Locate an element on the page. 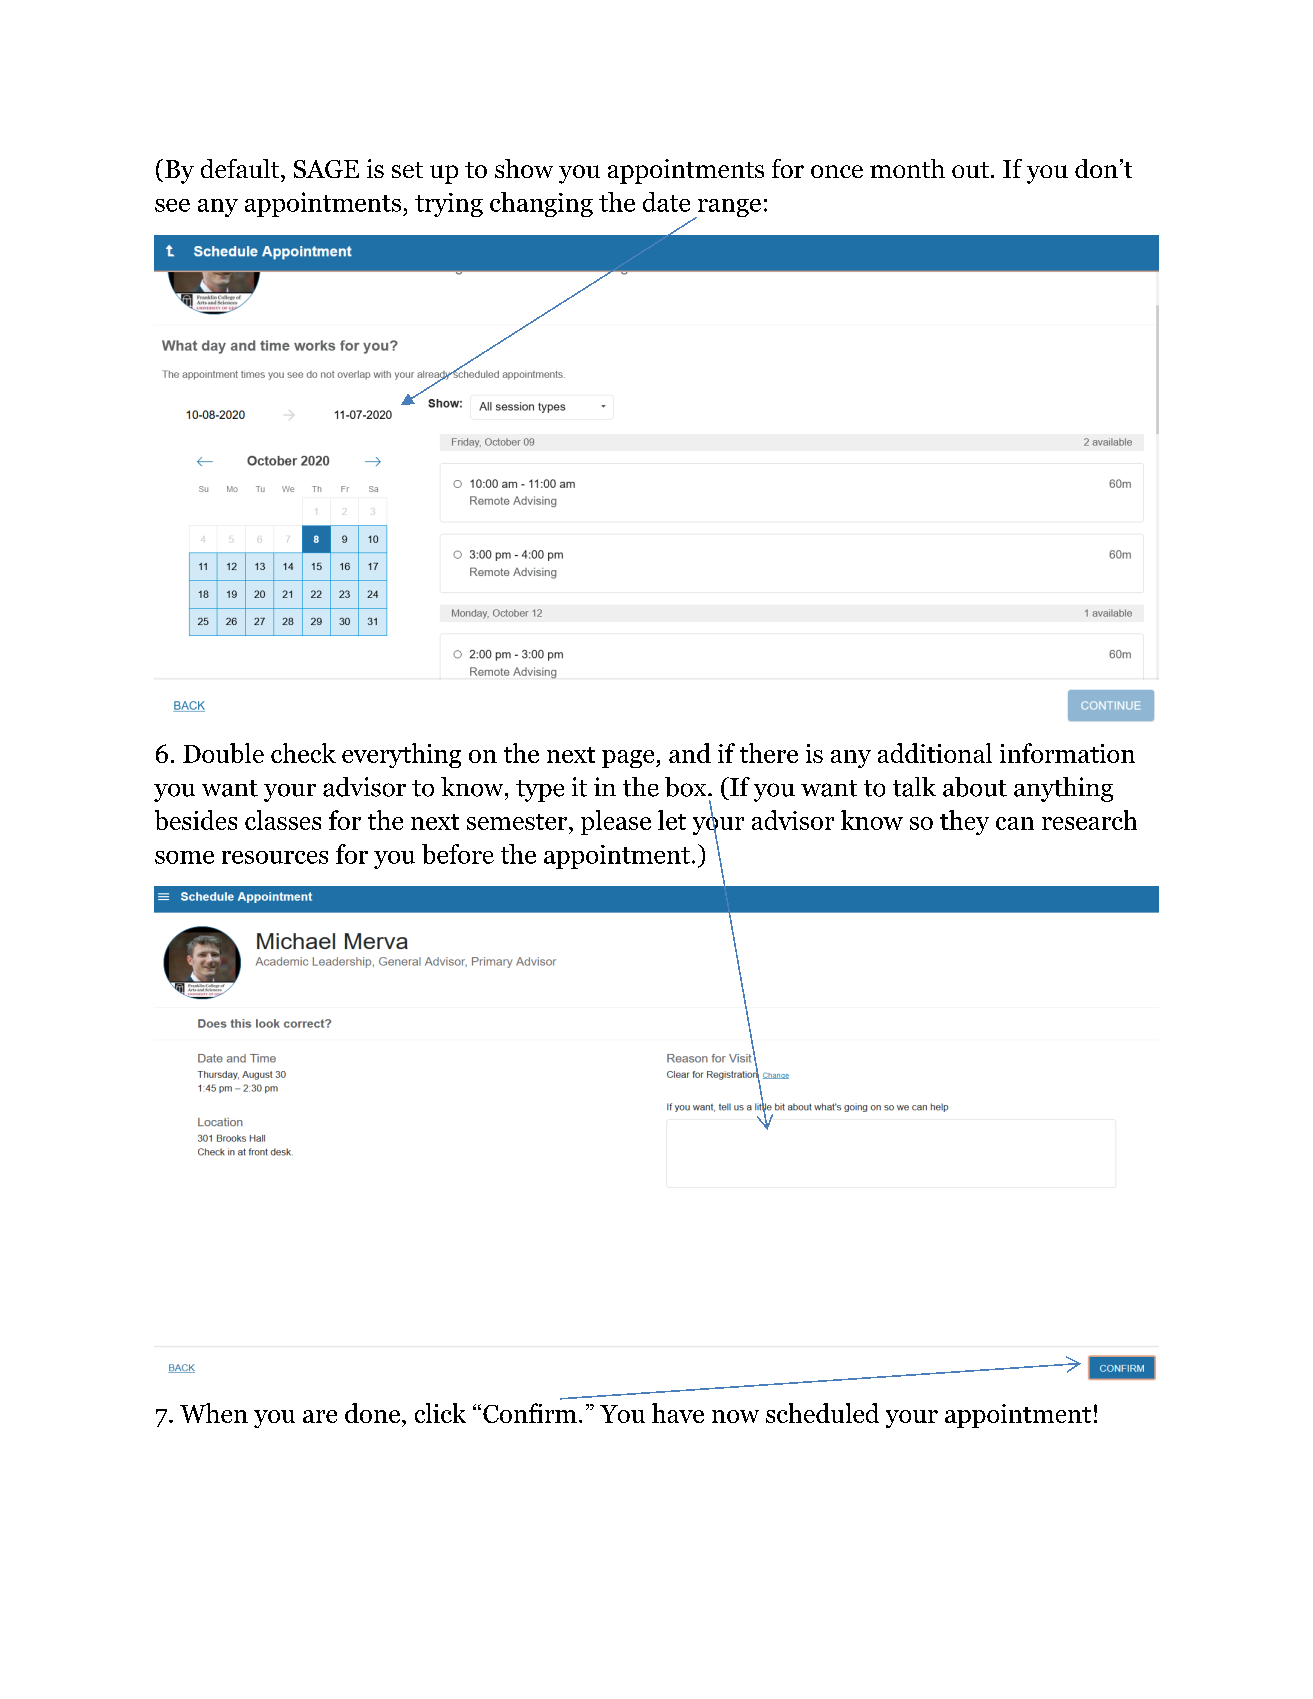  date is located at coordinates (666, 202).
